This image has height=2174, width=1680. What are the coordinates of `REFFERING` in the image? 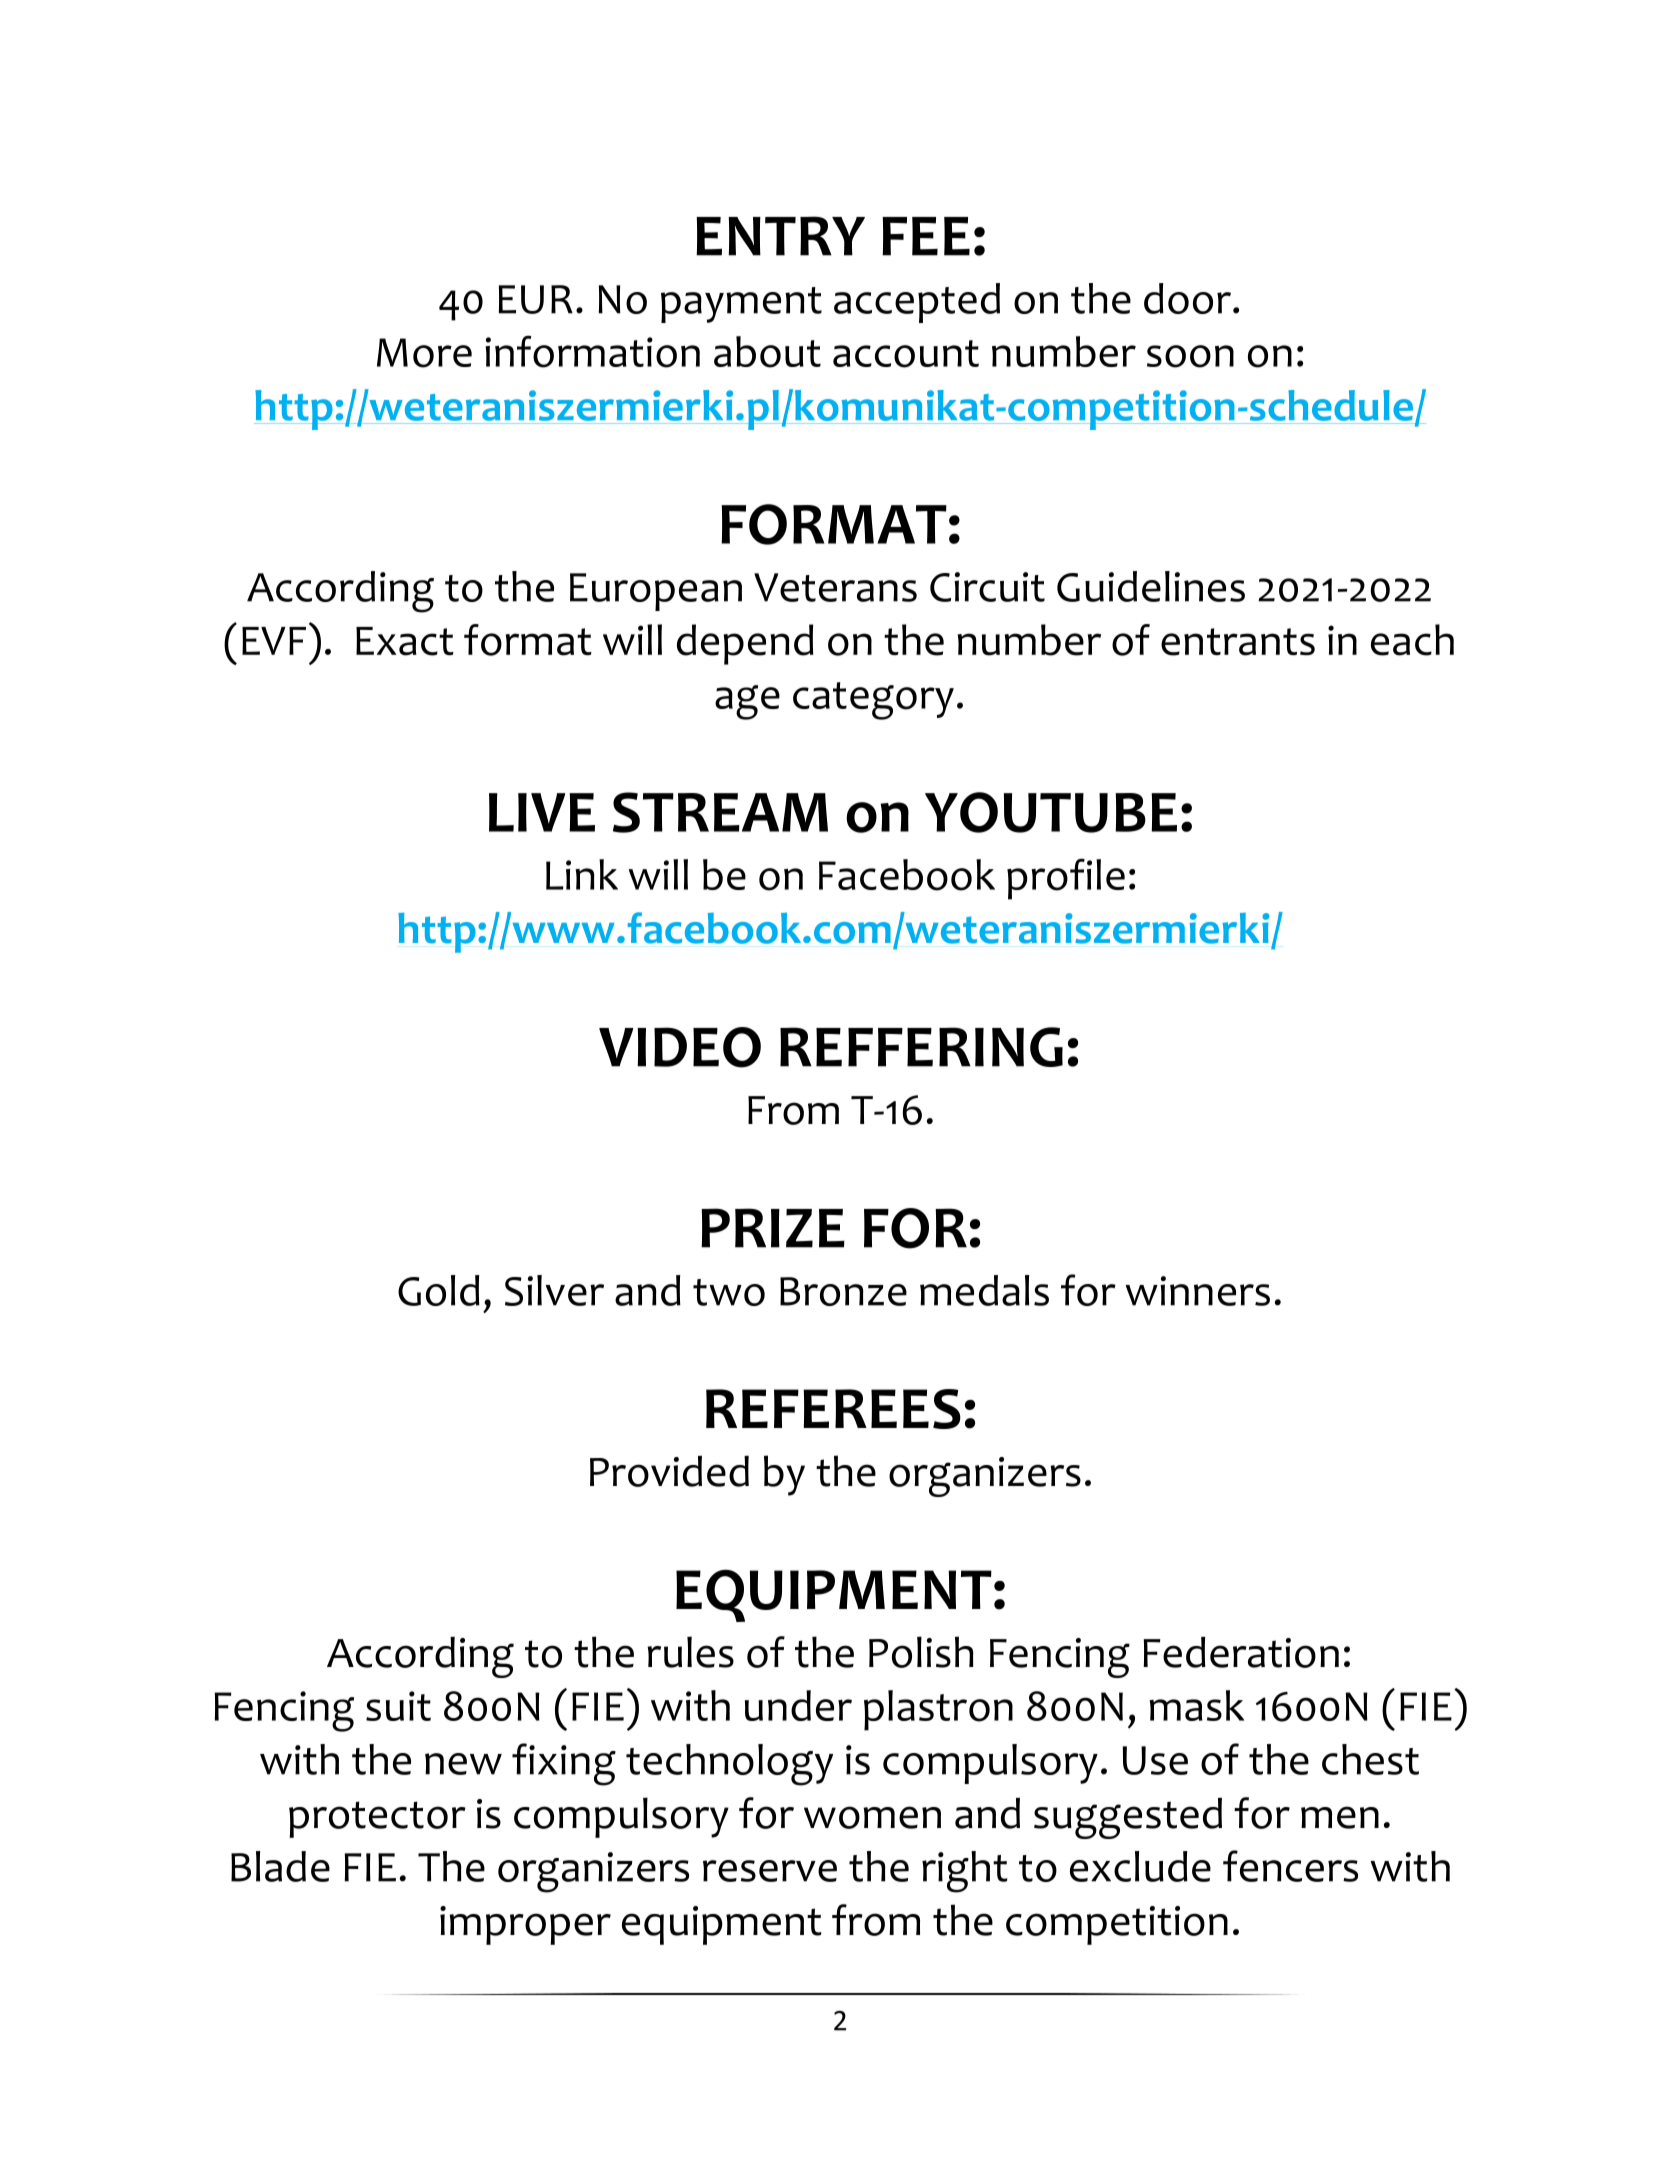 It's located at (921, 1047).
